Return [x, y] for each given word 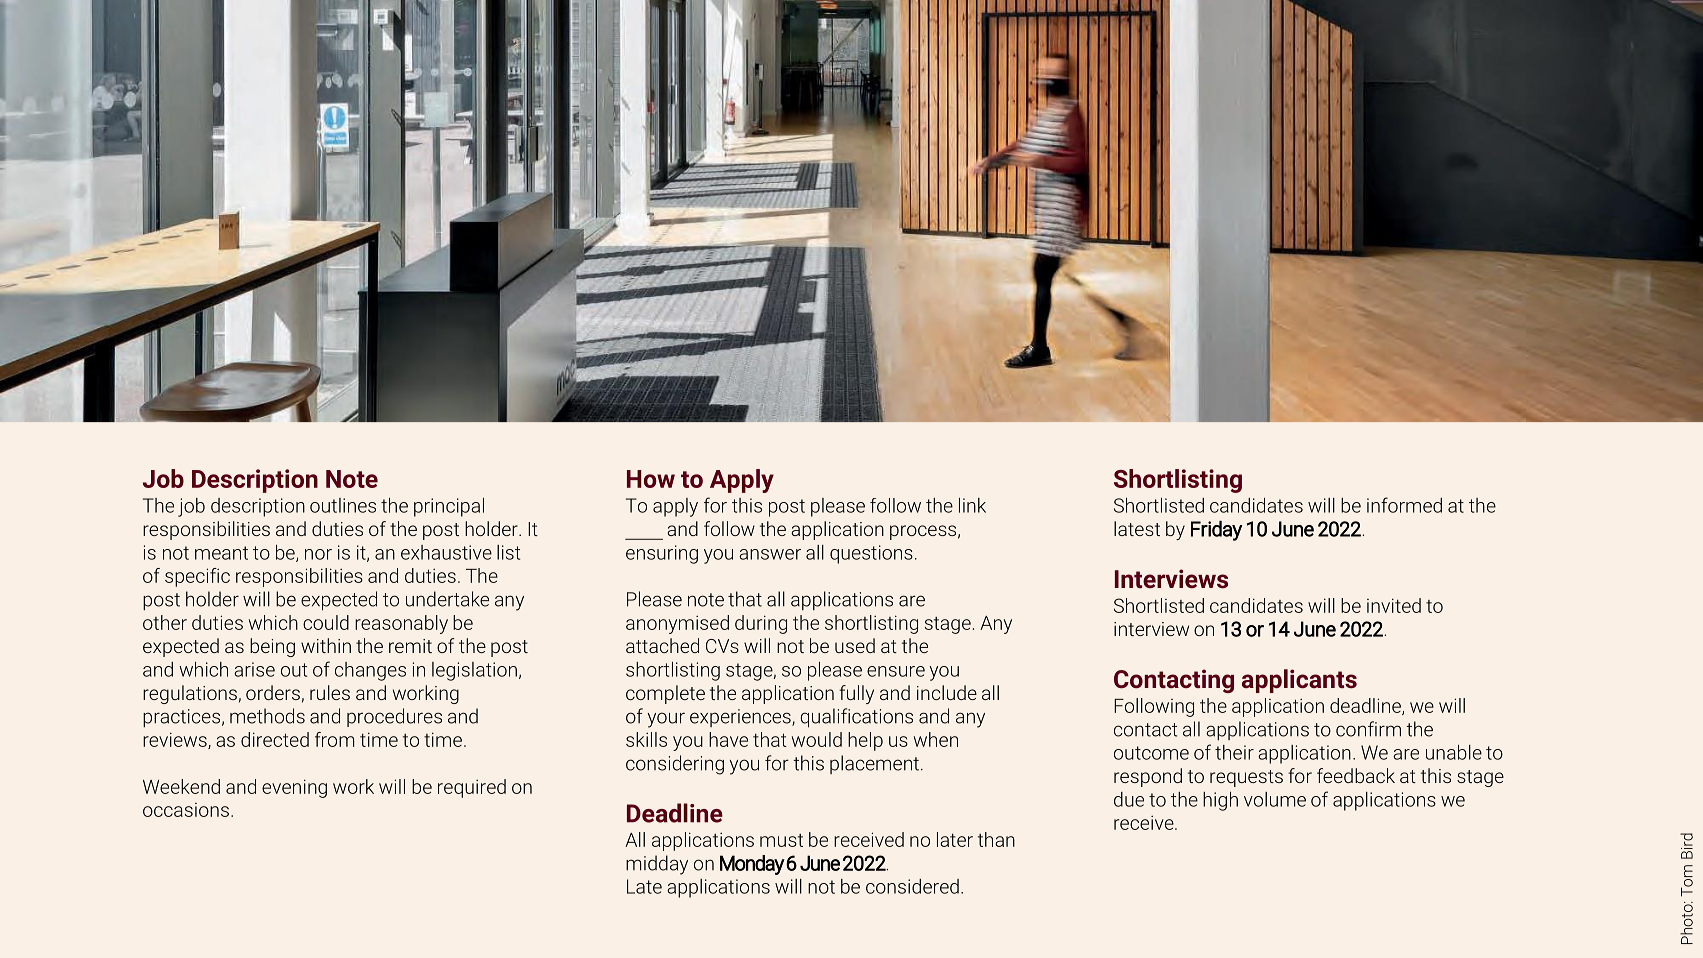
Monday [752, 865]
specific [197, 577]
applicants [1299, 681]
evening [294, 788]
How [651, 479]
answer [770, 554]
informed [1404, 505]
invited [1394, 605]
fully [856, 694]
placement [874, 764]
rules [330, 692]
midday [657, 865]
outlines [343, 505]
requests [1246, 778]
